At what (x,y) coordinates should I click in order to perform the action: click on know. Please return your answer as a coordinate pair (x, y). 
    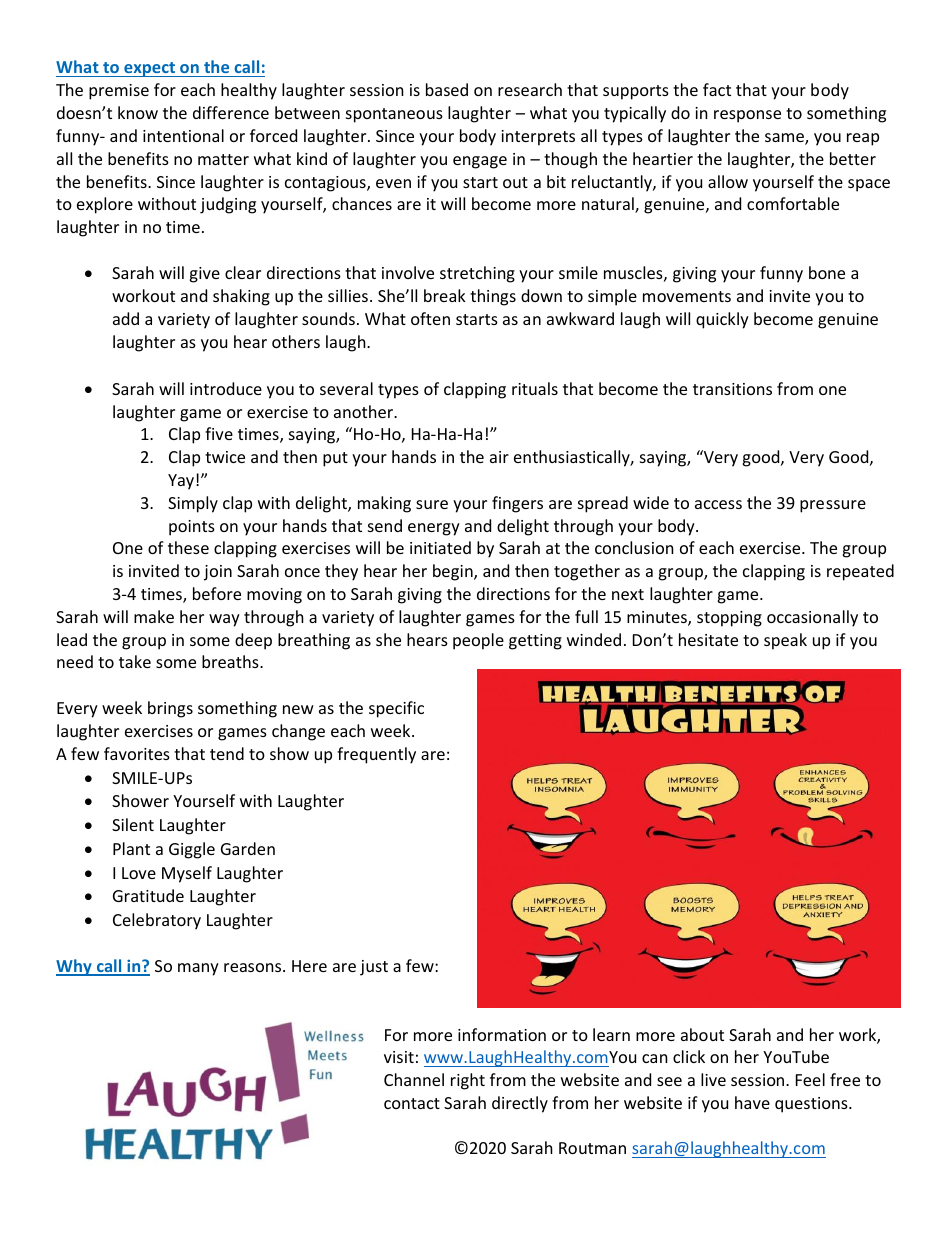
    Looking at the image, I should click on (138, 112).
